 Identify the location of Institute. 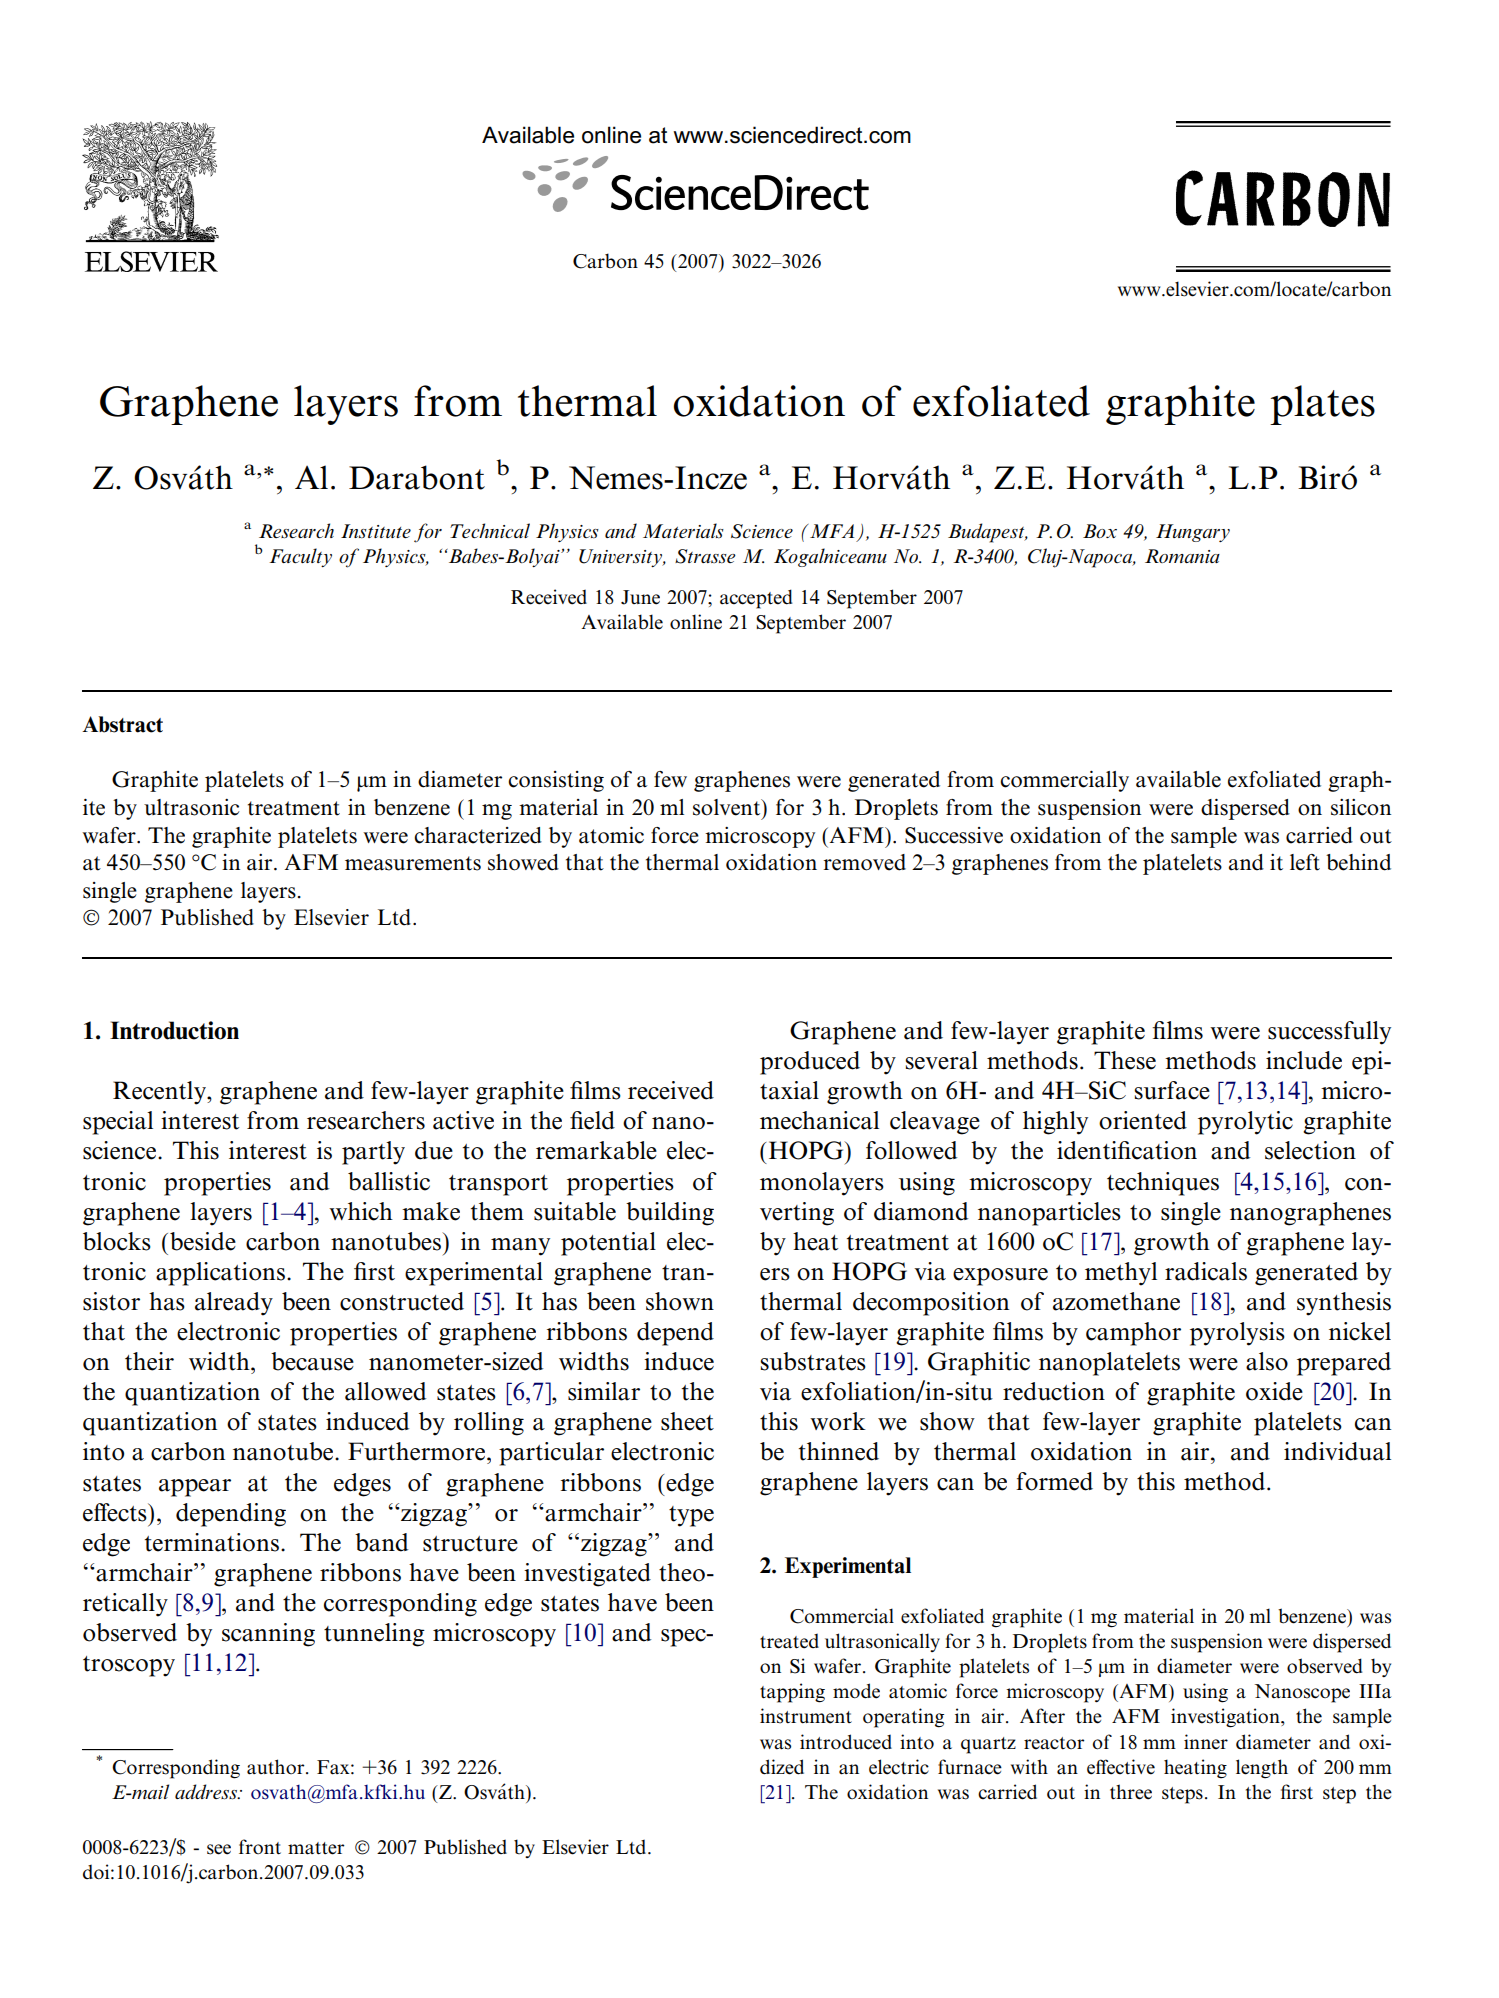
(376, 531).
